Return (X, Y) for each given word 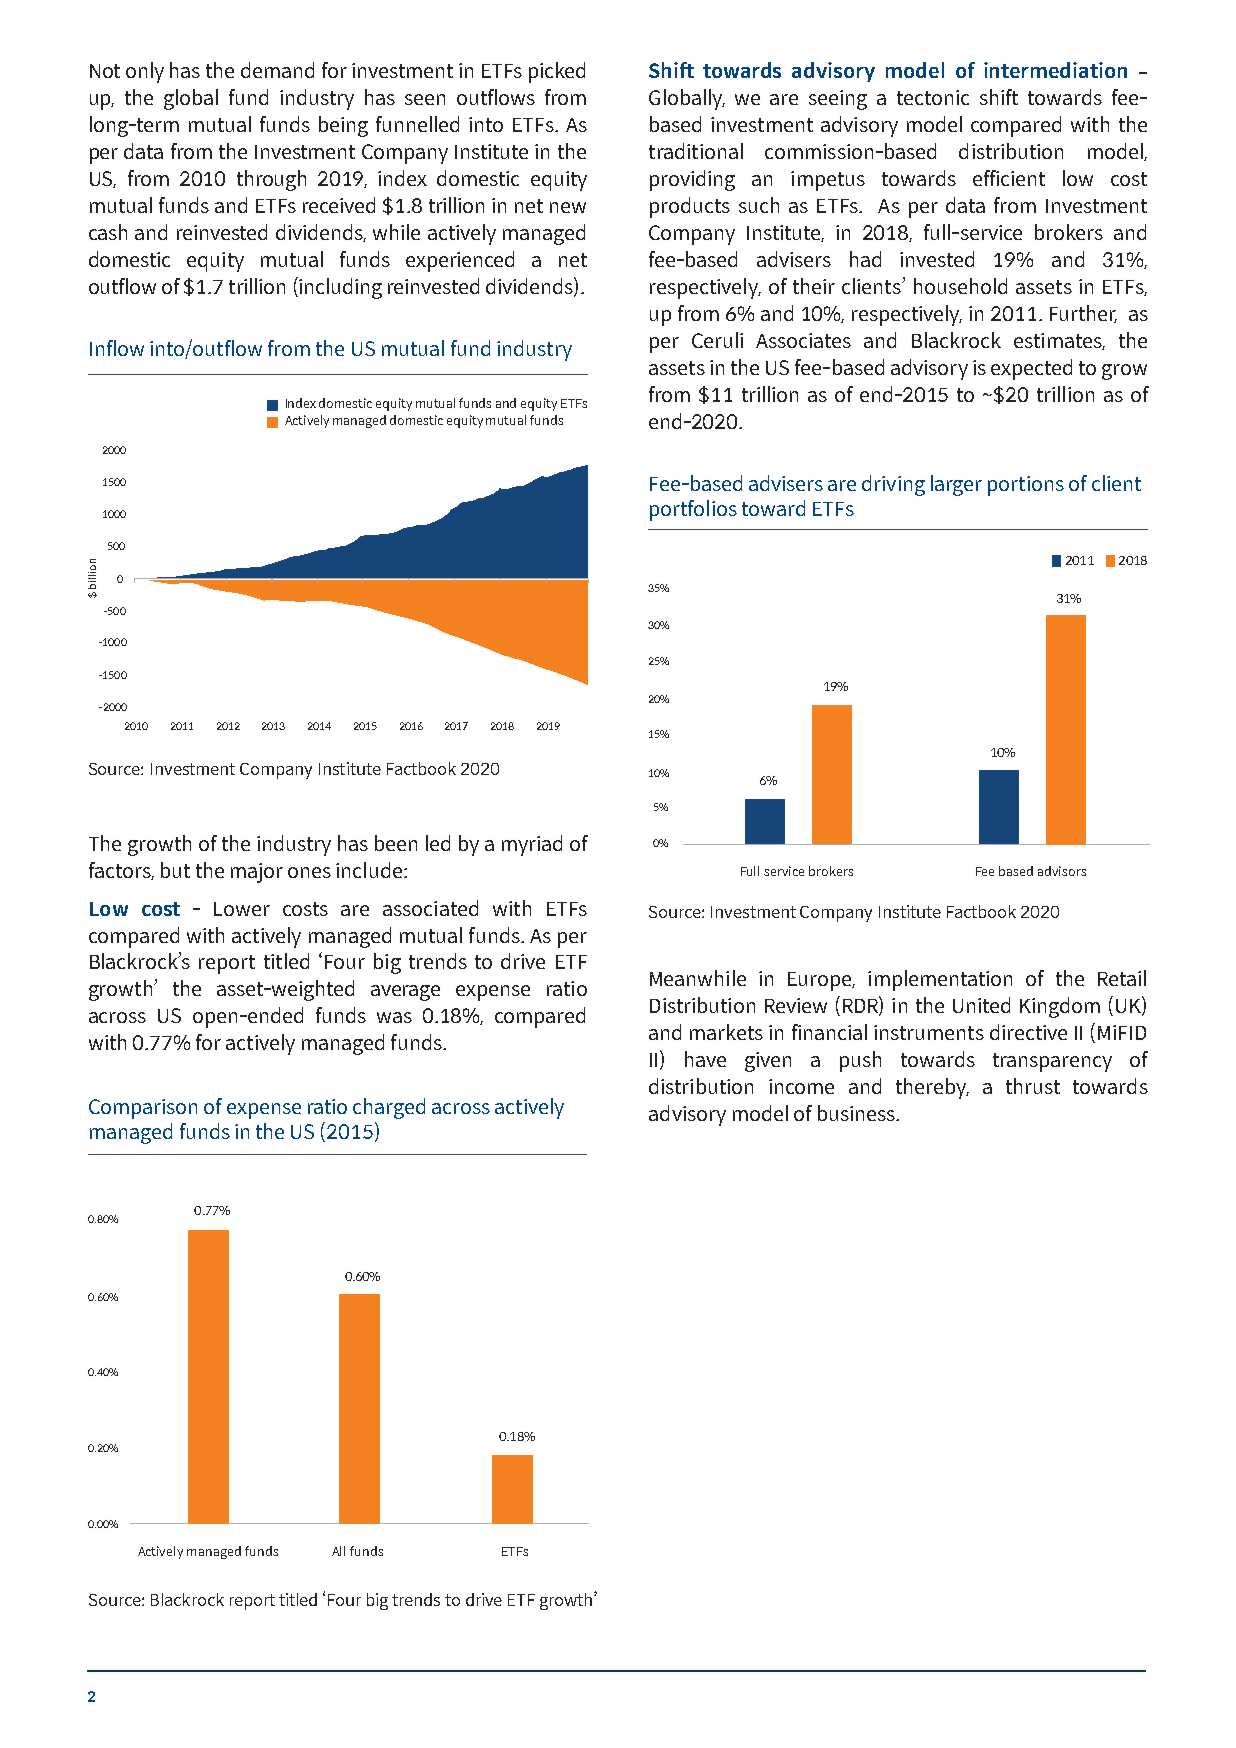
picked (557, 72)
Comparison (143, 1109)
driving (893, 485)
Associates (803, 340)
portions (1026, 486)
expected (1031, 369)
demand (277, 70)
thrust (1033, 1086)
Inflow (117, 348)
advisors (1062, 871)
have (705, 1059)
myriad (532, 845)
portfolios (693, 510)
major (257, 873)
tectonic (933, 97)
